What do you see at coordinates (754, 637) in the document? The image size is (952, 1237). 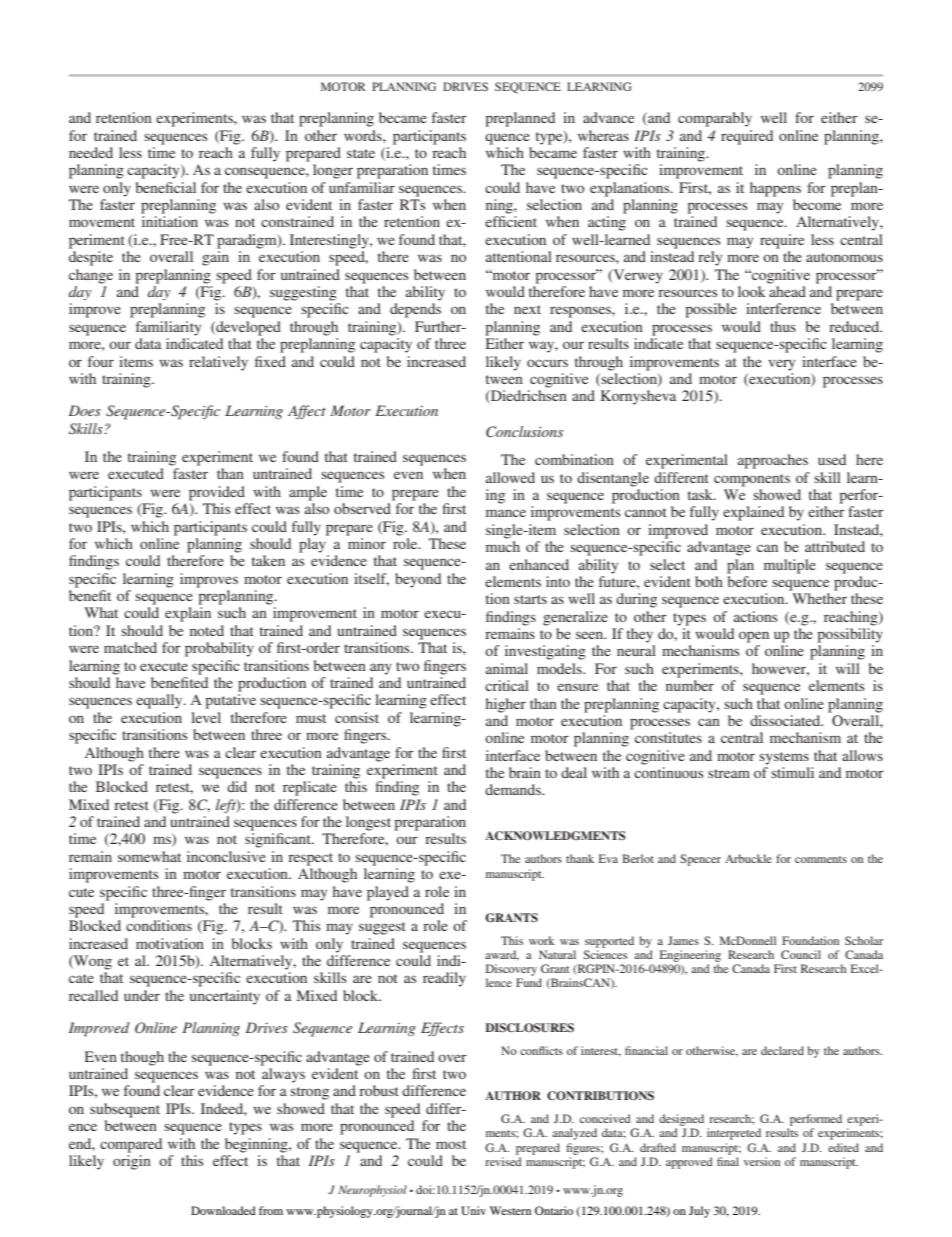 I see `open` at bounding box center [754, 637].
